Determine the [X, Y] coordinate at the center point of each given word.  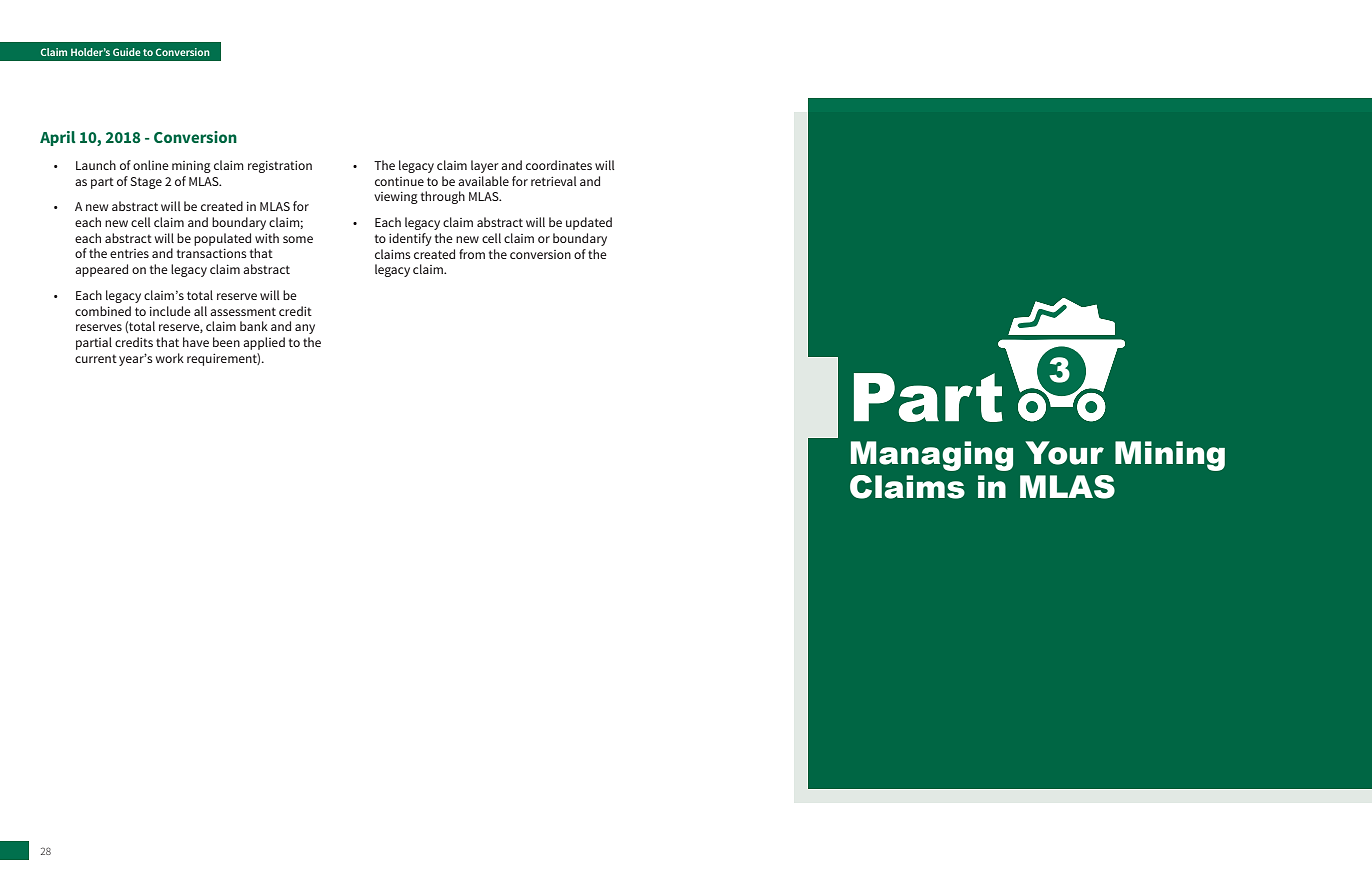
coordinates [559, 165]
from [472, 254]
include [170, 311]
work [170, 358]
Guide [127, 52]
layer [485, 166]
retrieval [553, 181]
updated [589, 223]
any [305, 329]
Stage [146, 183]
